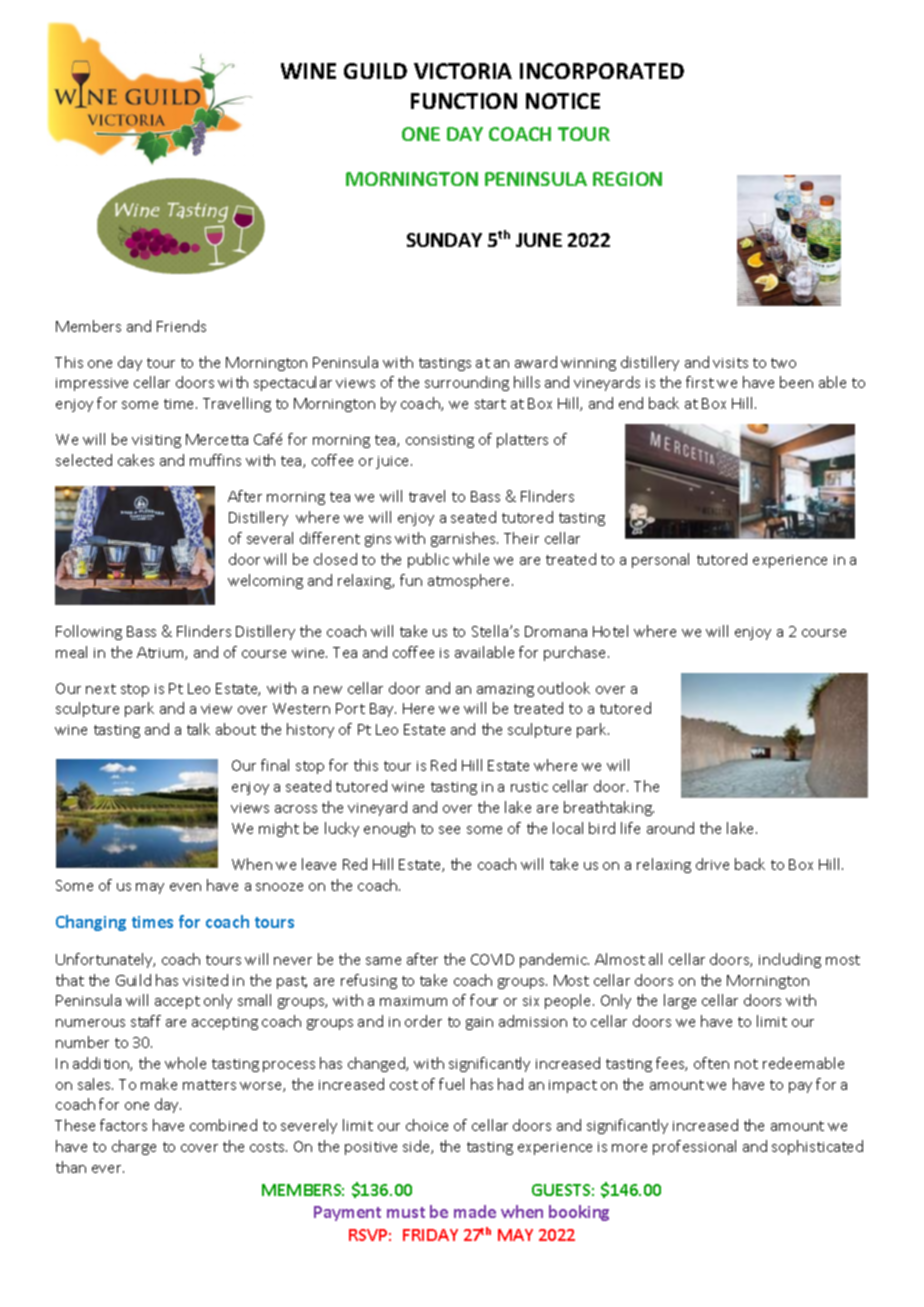 The height and width of the screenshot is (1307, 924). I want to click on Hotel, so click(610, 631).
